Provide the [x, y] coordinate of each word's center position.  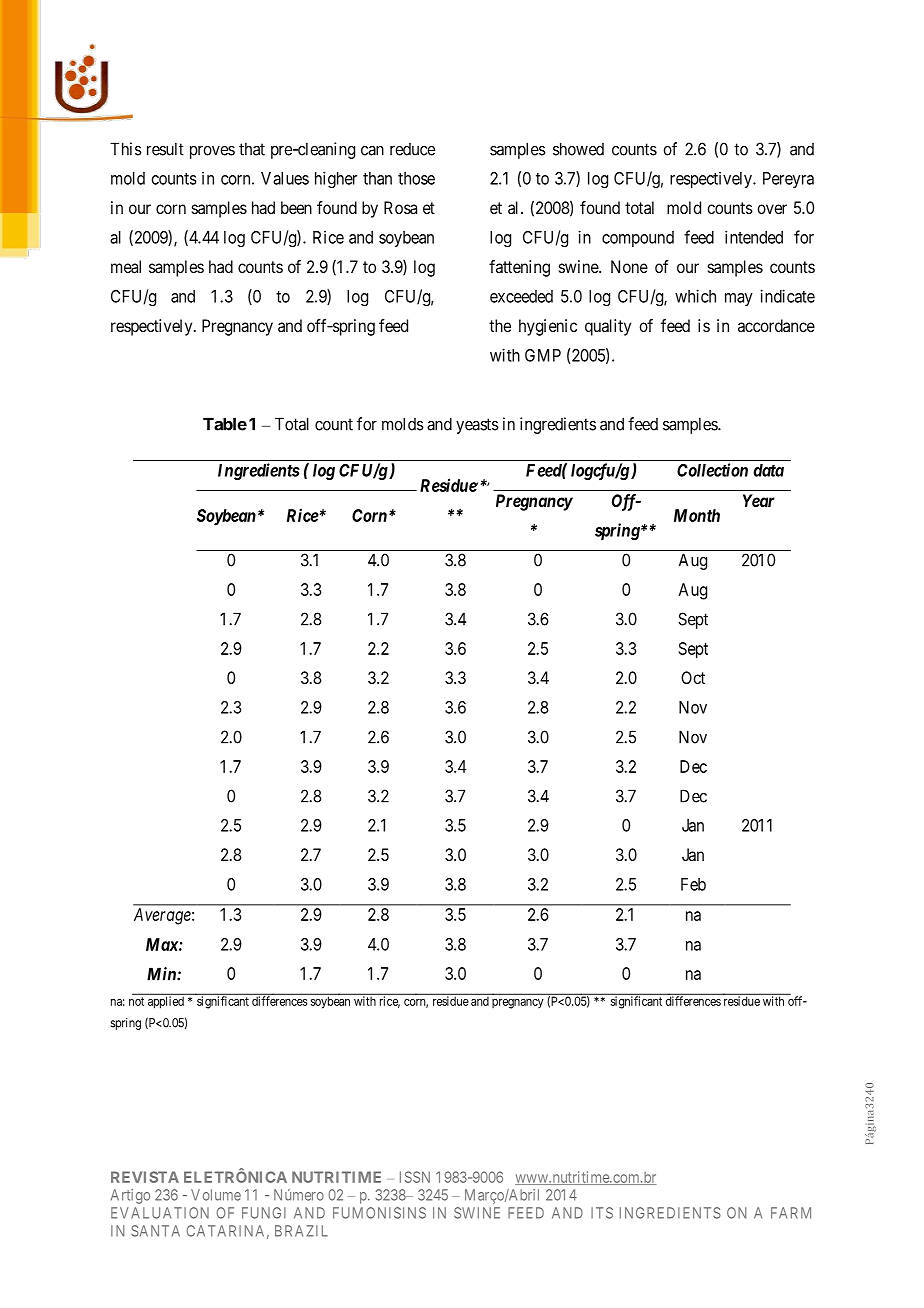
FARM [791, 1213]
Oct [693, 677]
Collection [712, 470]
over [772, 209]
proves [212, 152]
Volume [216, 1195]
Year [759, 500]
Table [225, 424]
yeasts [477, 426]
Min [162, 974]
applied [166, 1002]
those [416, 178]
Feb [693, 884]
